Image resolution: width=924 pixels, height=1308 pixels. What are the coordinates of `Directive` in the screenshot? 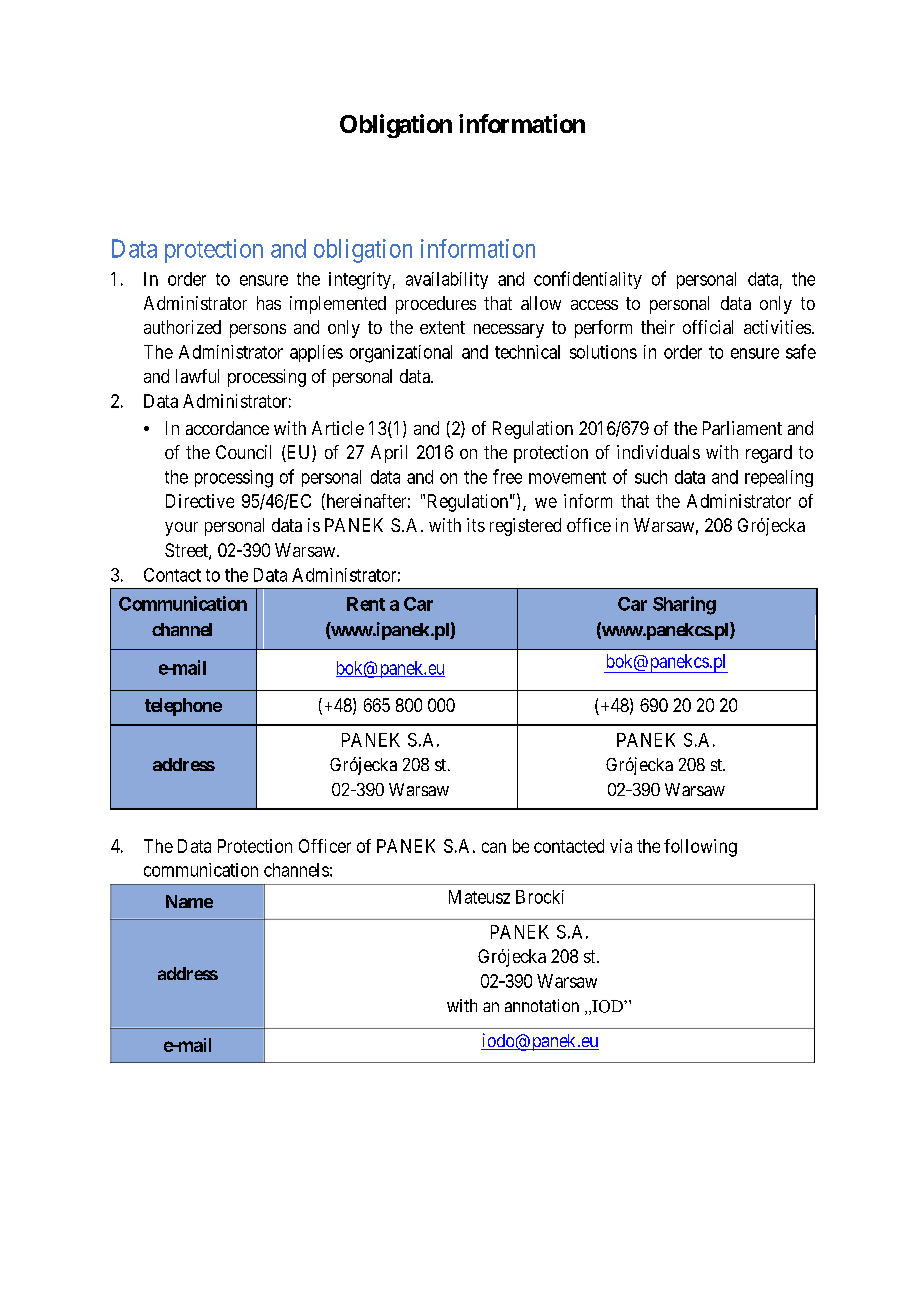 It's located at (200, 501).
